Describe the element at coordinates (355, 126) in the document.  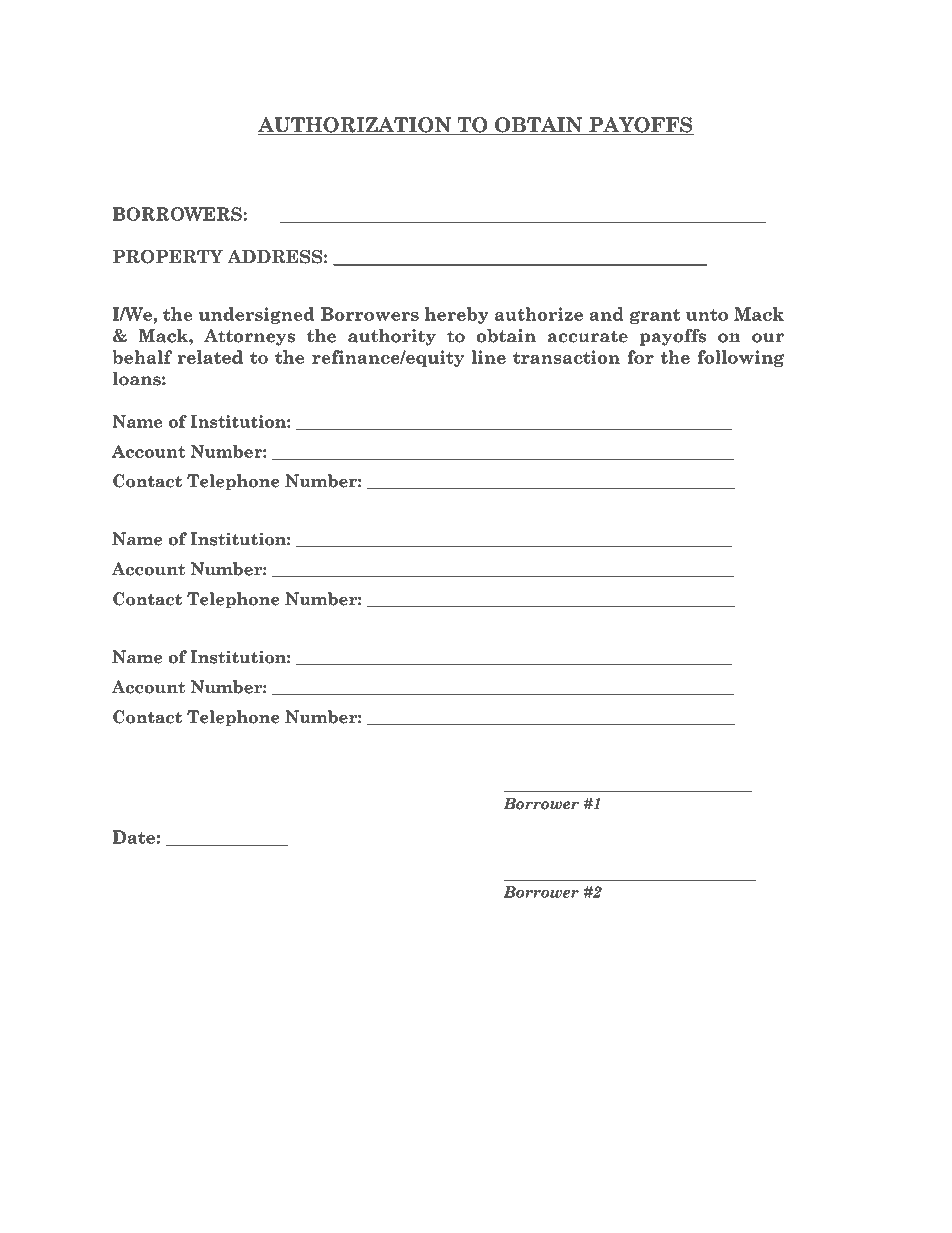
I see `AUTHORIZATION` at that location.
